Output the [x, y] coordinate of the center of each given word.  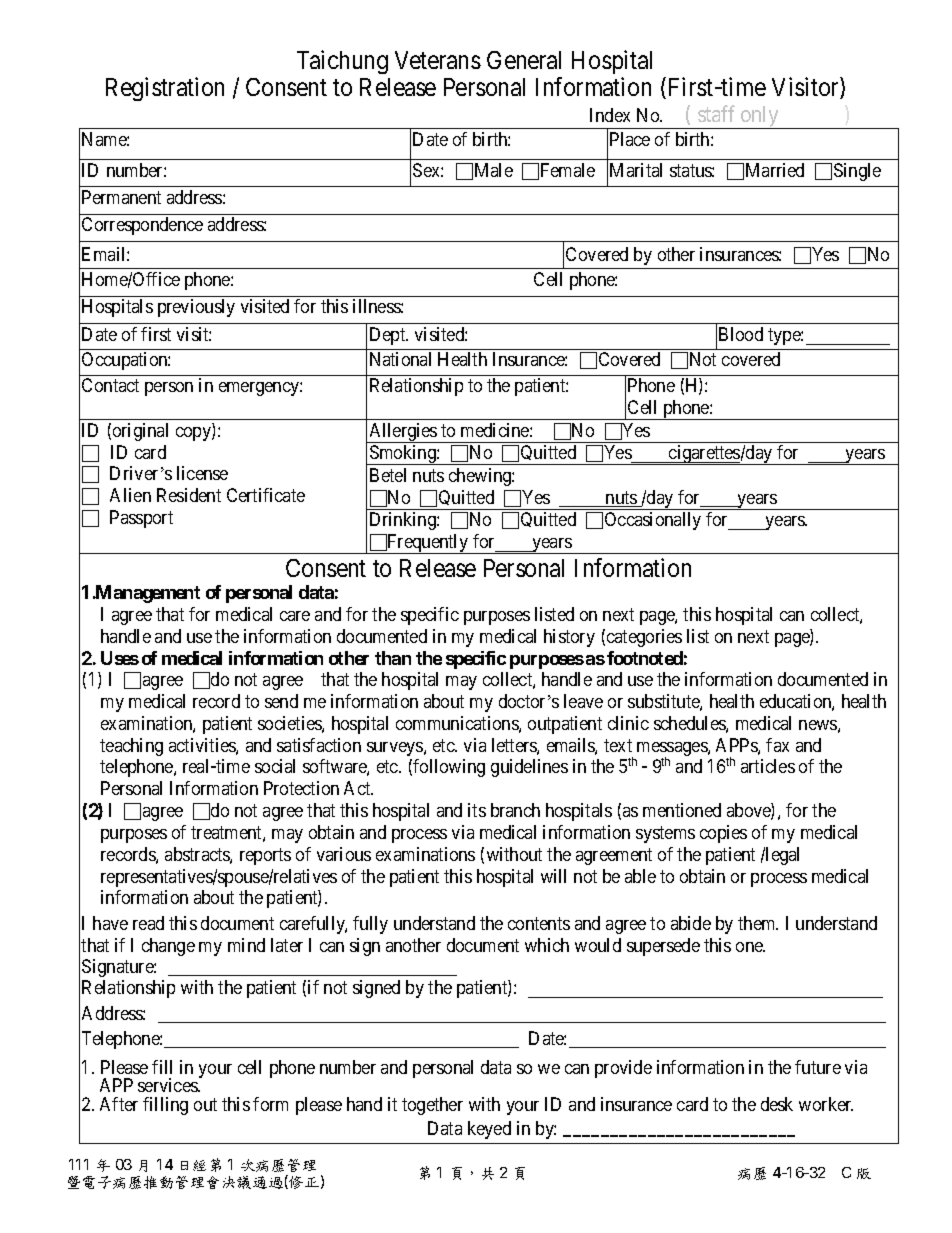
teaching [131, 747]
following [449, 768]
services [168, 1085]
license [202, 473]
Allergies [403, 433]
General [524, 60]
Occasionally [653, 521]
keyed [489, 1130]
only [760, 117]
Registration [165, 89]
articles [768, 766]
